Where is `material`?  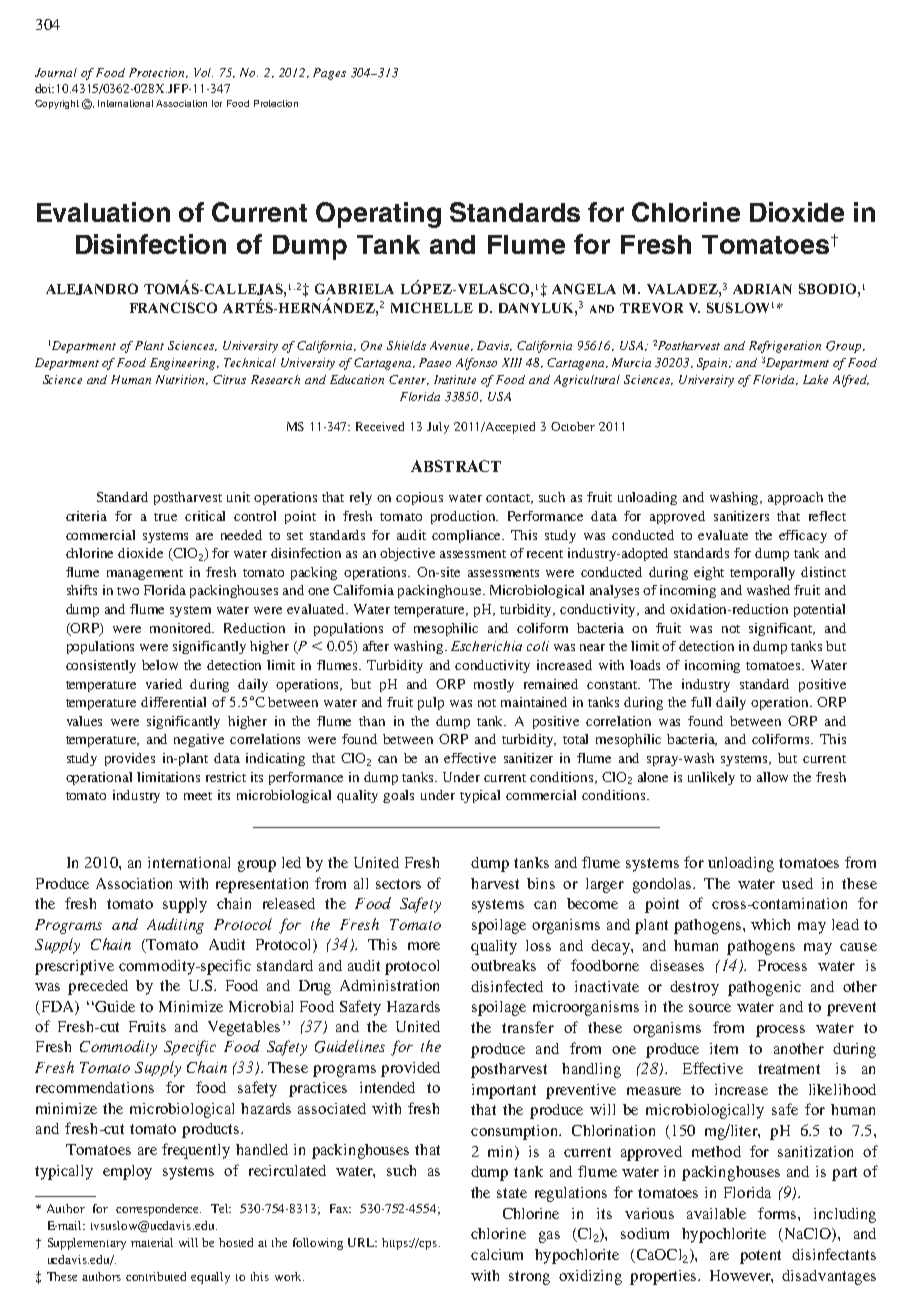 material is located at coordinates (152, 1242).
